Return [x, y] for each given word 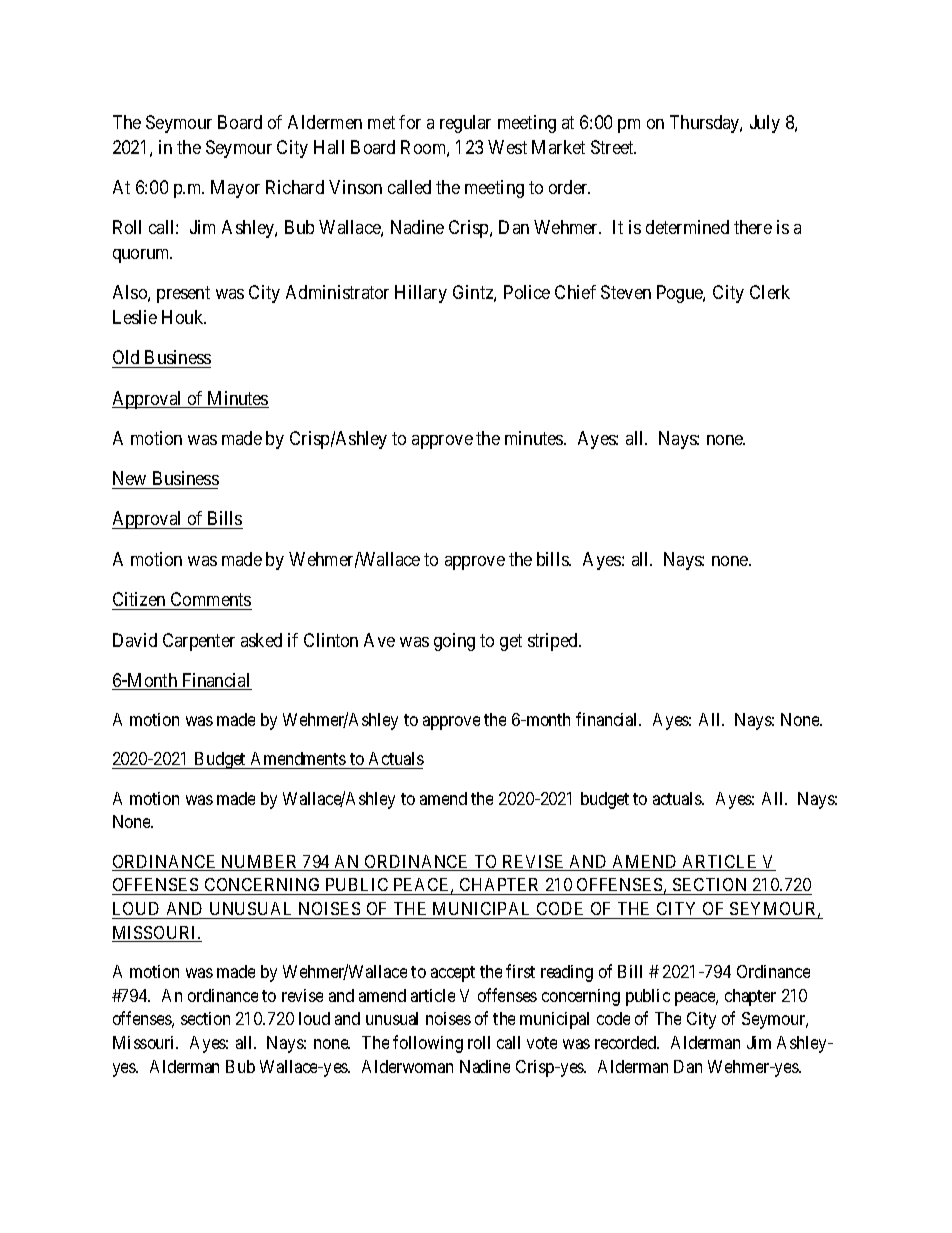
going [454, 642]
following [428, 1044]
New [130, 480]
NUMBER [259, 863]
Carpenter [199, 642]
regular [465, 124]
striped [554, 642]
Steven [626, 292]
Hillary [421, 294]
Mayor [235, 189]
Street [613, 147]
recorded [627, 1042]
